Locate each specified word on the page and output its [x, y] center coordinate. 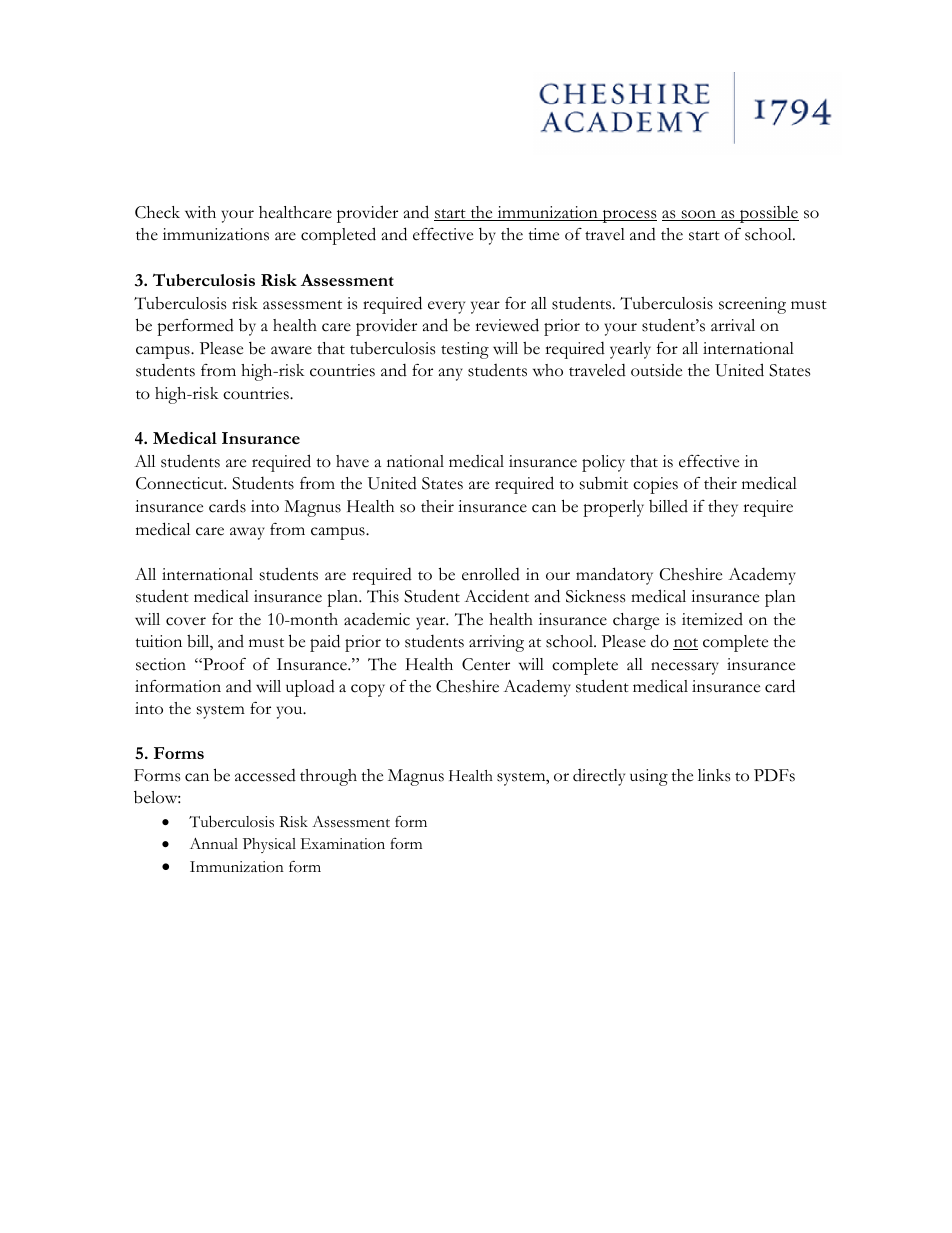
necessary [685, 668]
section [161, 664]
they [723, 508]
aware [291, 350]
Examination [343, 843]
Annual [214, 843]
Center [486, 664]
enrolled [491, 574]
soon [699, 215]
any [451, 374]
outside [656, 370]
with [200, 212]
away [247, 533]
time [543, 234]
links [714, 775]
